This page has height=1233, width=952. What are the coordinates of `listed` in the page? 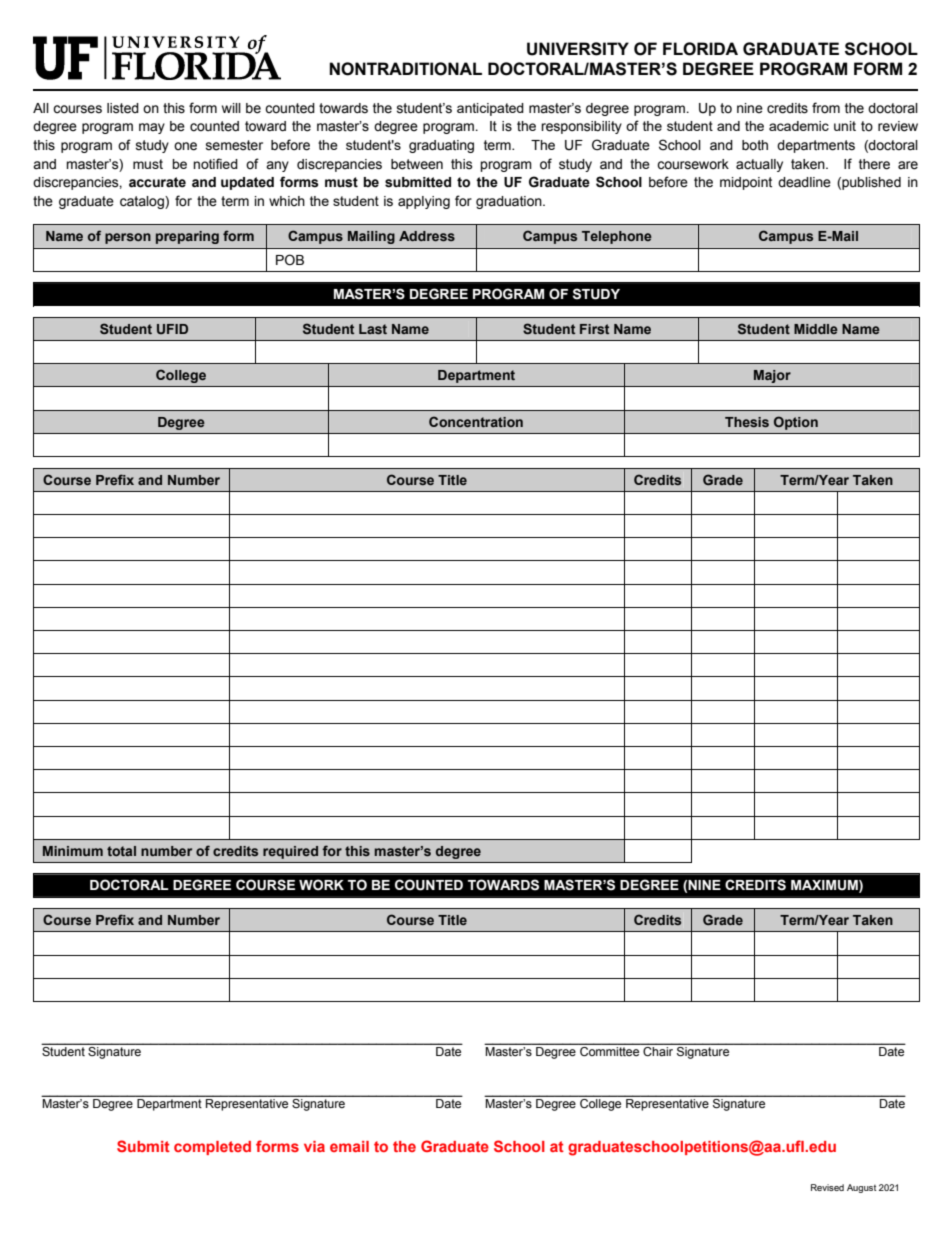 It's located at (123, 108).
